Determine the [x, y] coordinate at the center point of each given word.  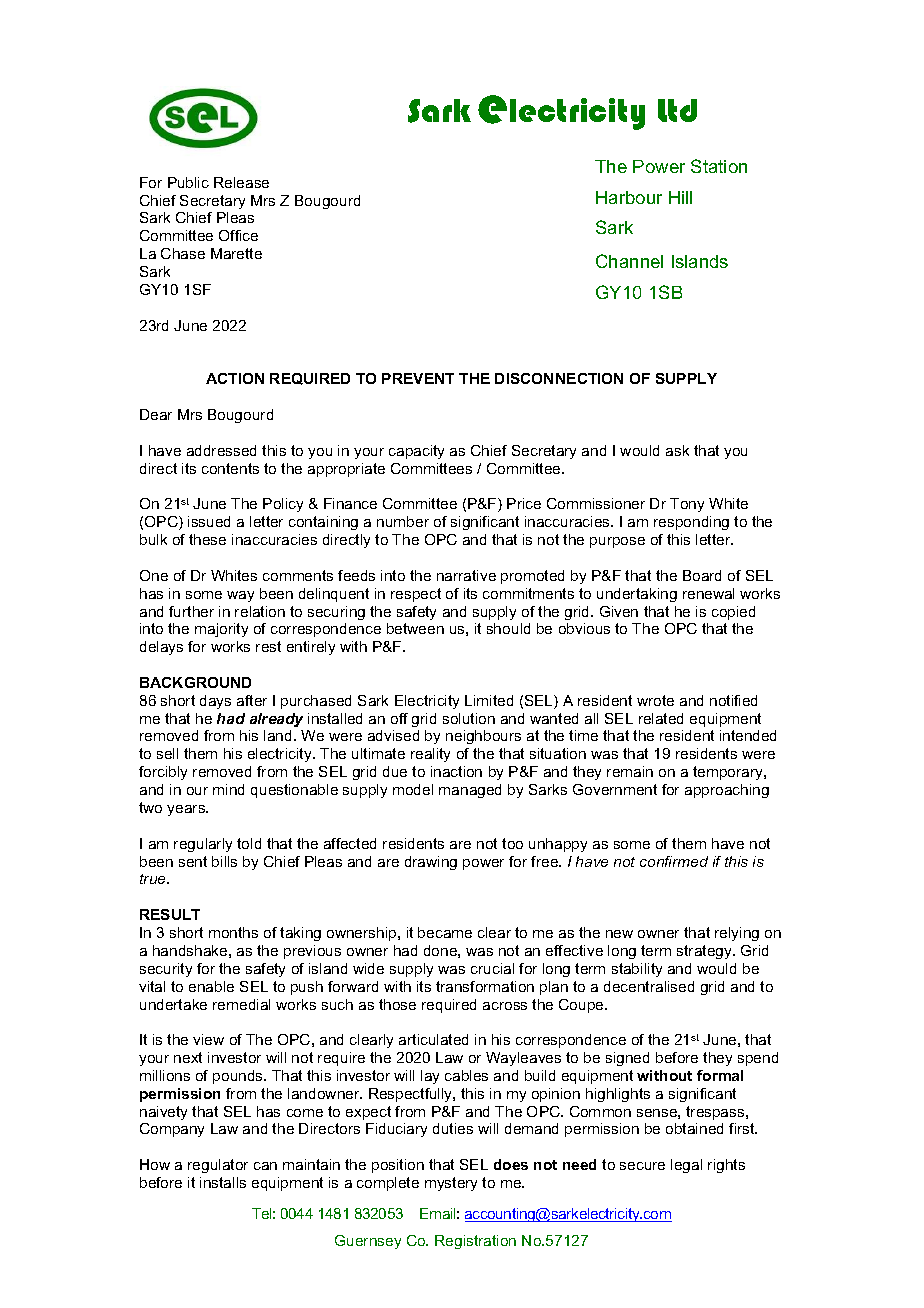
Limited [489, 700]
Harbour [629, 197]
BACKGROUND [195, 682]
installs [223, 1182]
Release [241, 182]
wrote [655, 700]
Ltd [677, 110]
